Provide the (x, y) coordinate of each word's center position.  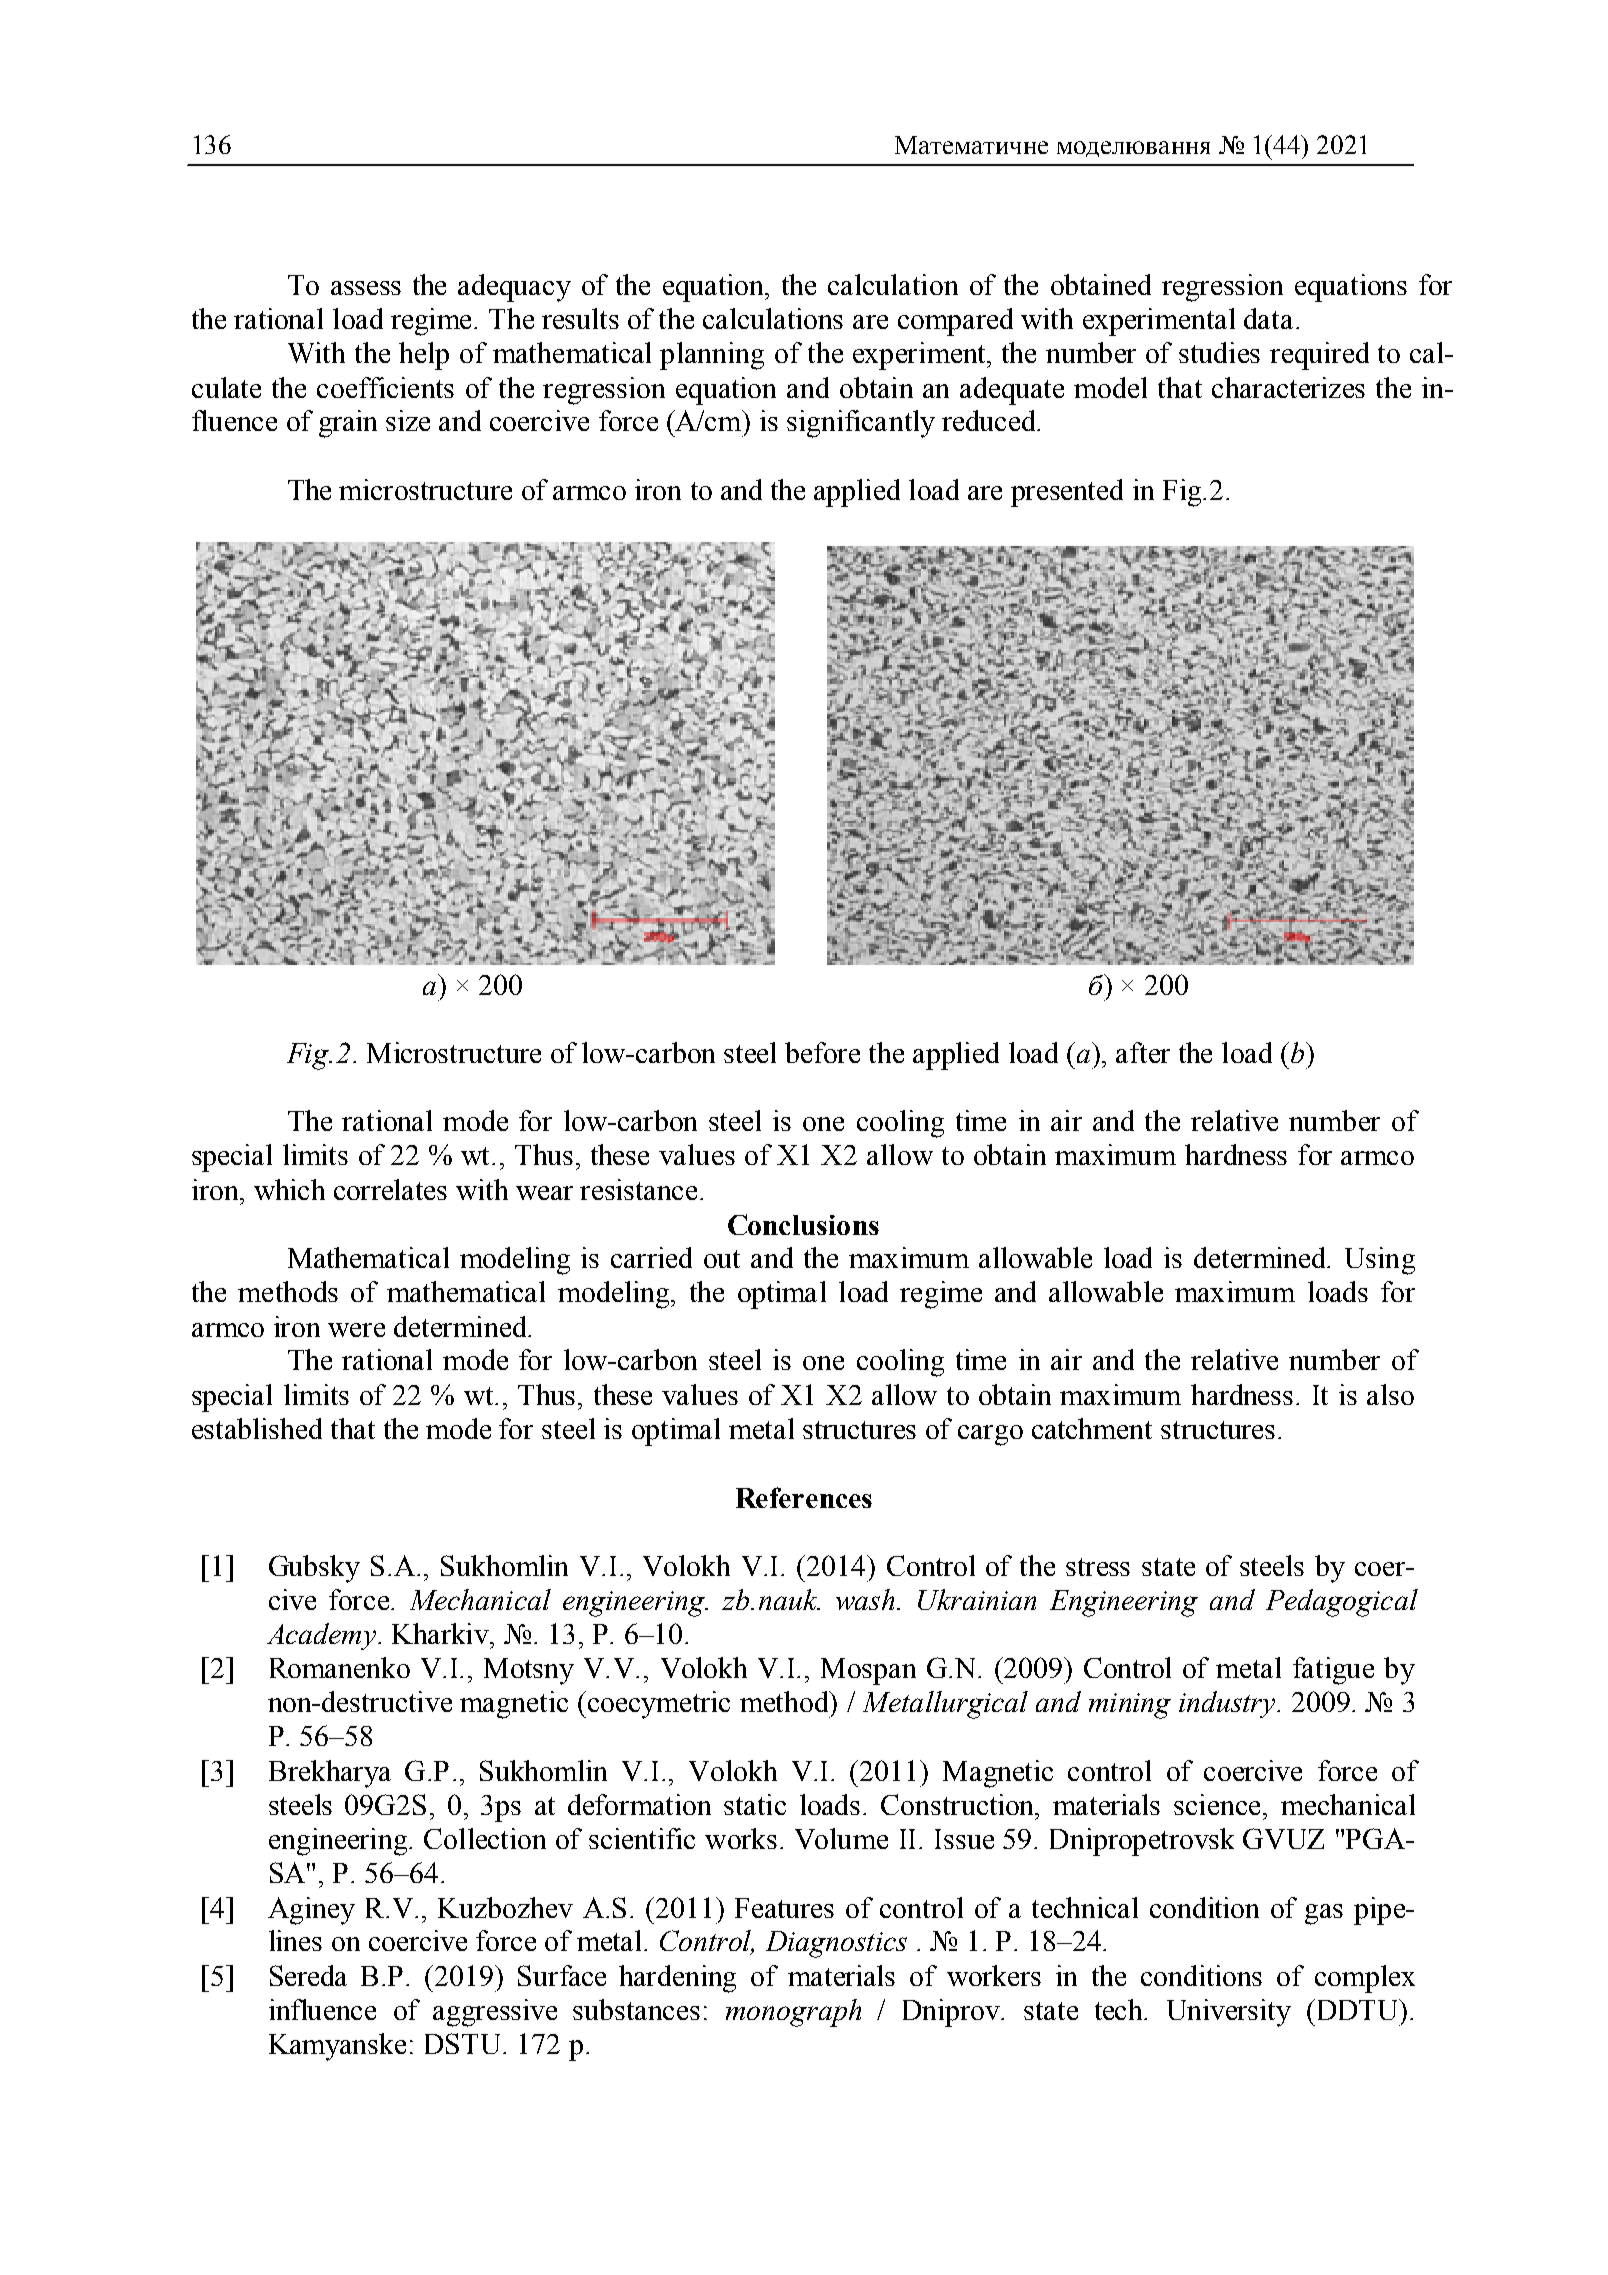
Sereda (308, 1975)
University (1229, 2013)
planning (712, 356)
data (1268, 318)
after (1143, 1052)
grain (348, 424)
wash (865, 1599)
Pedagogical (1342, 1603)
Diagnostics (836, 1944)
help (424, 356)
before (822, 1052)
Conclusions (803, 1224)
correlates (390, 1189)
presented (1067, 493)
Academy (321, 1636)
